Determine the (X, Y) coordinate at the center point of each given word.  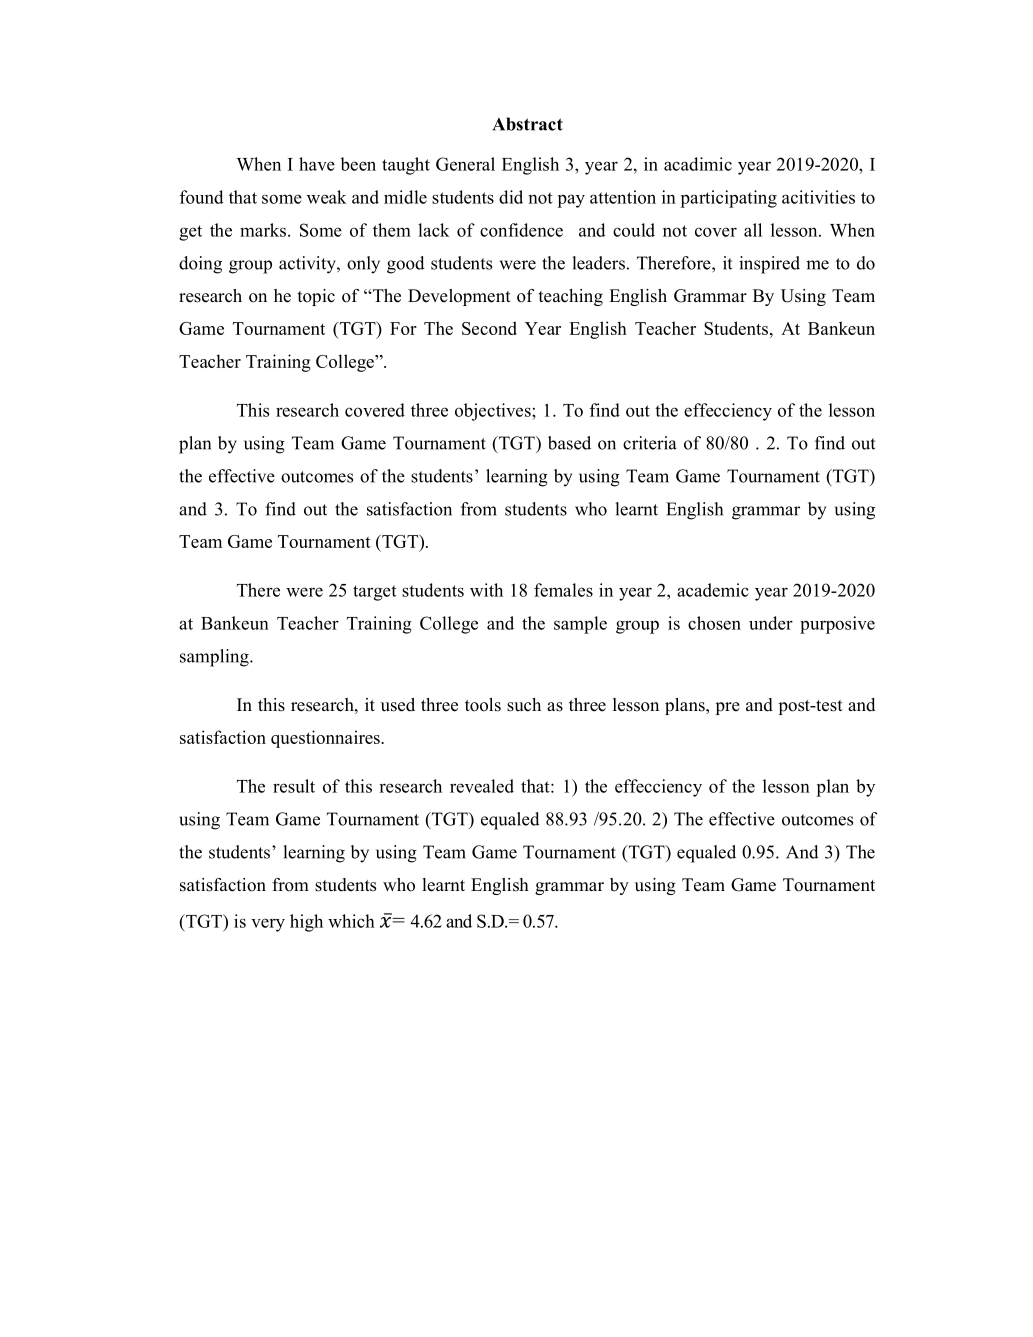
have (317, 164)
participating (728, 199)
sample (580, 625)
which (351, 921)
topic (316, 297)
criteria (650, 443)
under (771, 623)
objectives (494, 412)
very (268, 925)
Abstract (527, 124)
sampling (215, 658)
